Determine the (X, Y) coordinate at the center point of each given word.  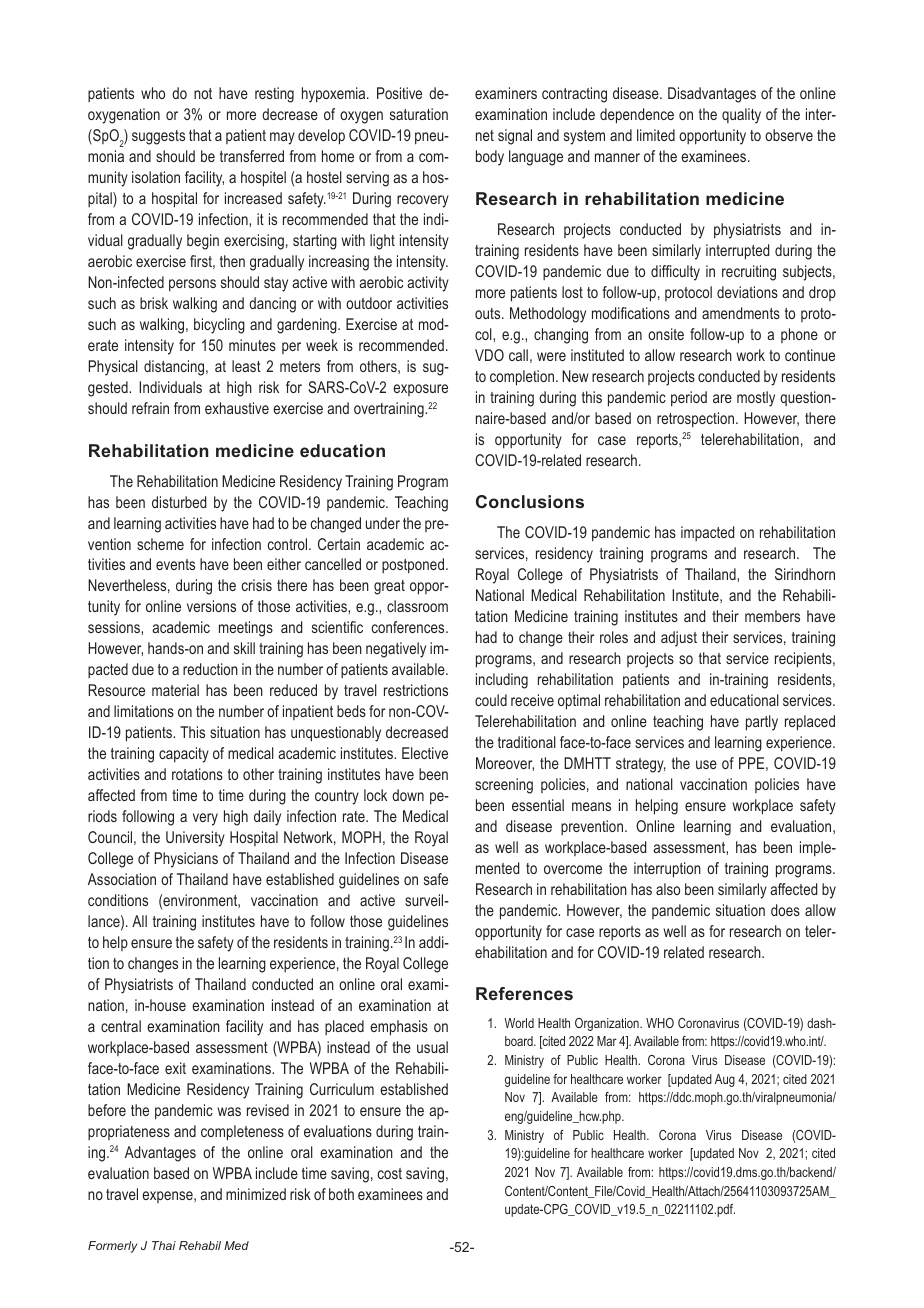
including (502, 681)
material (175, 690)
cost (390, 1173)
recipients (804, 660)
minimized (256, 1194)
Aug (725, 1080)
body (490, 158)
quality (741, 116)
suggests (158, 137)
